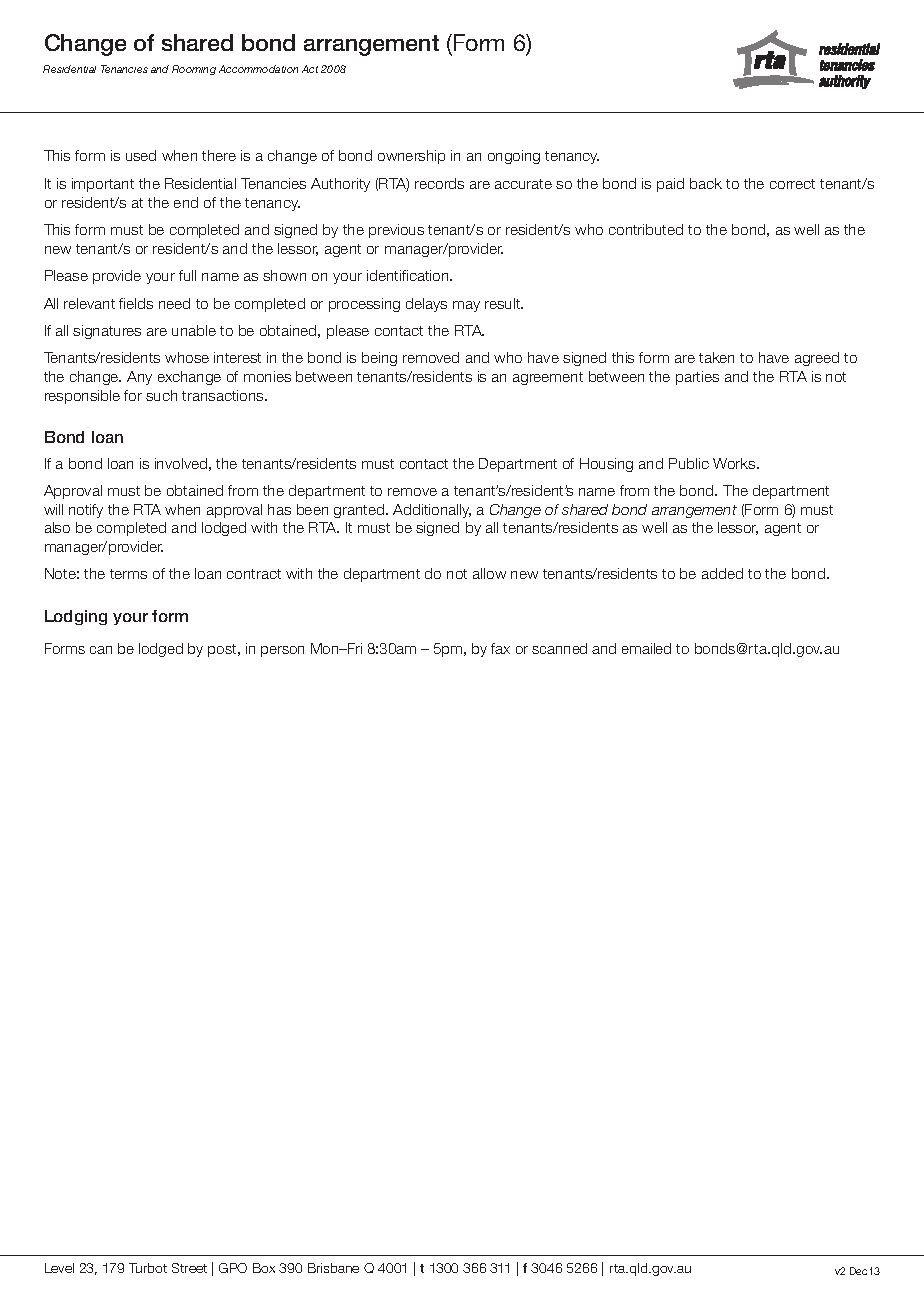 The width and height of the screenshot is (924, 1308). What do you see at coordinates (706, 183) in the screenshot?
I see `back` at bounding box center [706, 183].
